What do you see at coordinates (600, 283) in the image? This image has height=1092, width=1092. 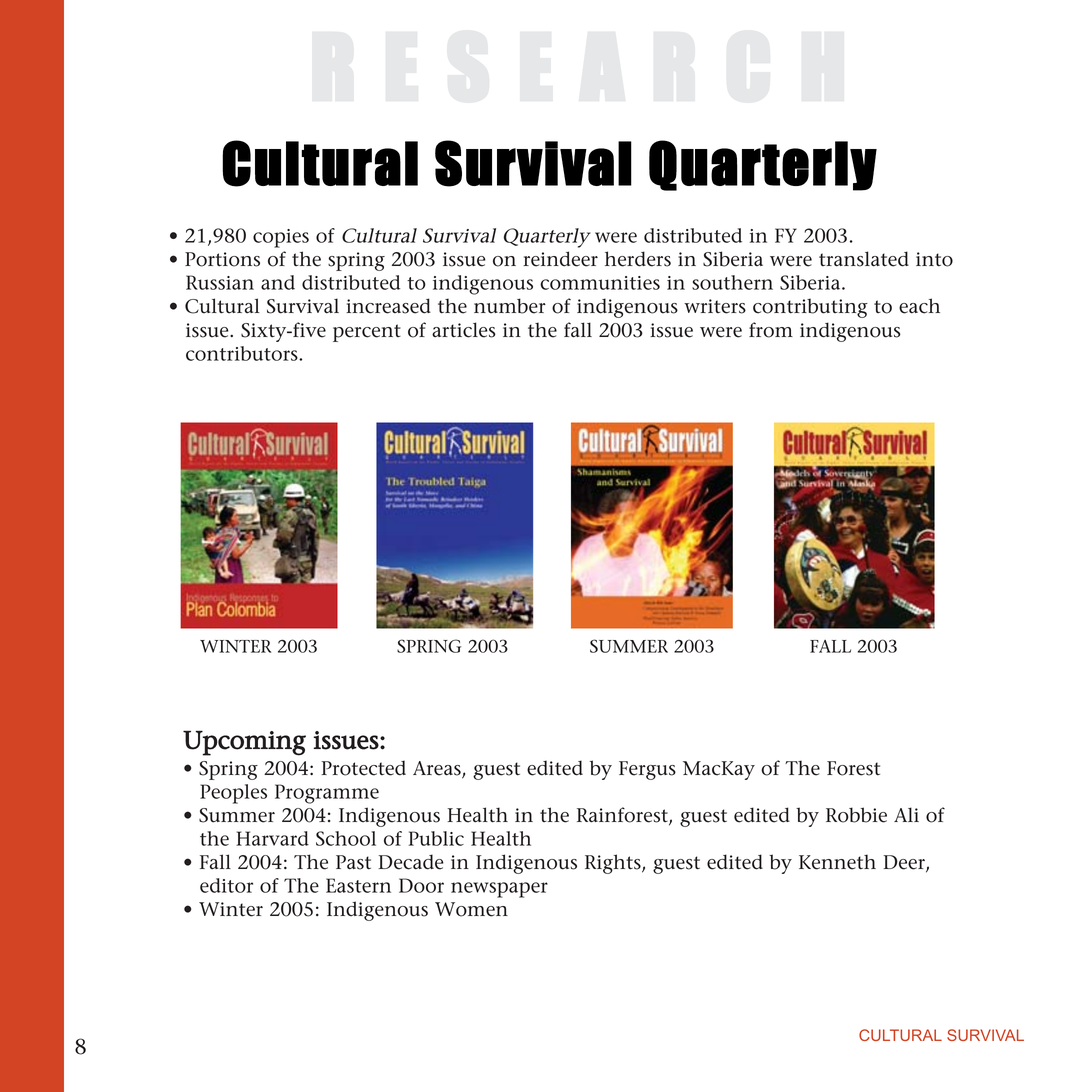 I see `communities` at bounding box center [600, 283].
